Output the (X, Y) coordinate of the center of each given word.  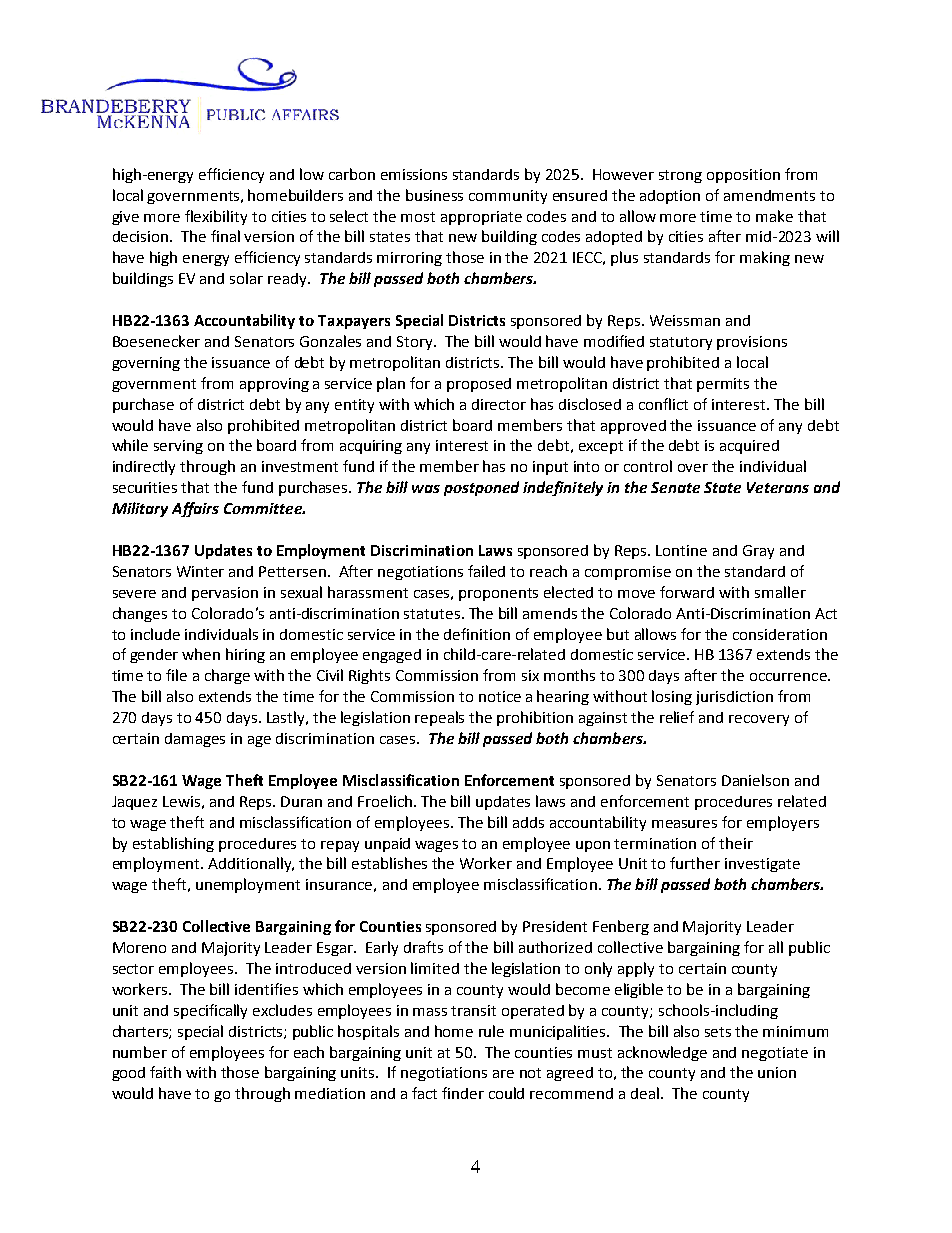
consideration (780, 634)
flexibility (216, 217)
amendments (769, 195)
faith (165, 1072)
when (201, 654)
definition (477, 634)
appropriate (481, 218)
